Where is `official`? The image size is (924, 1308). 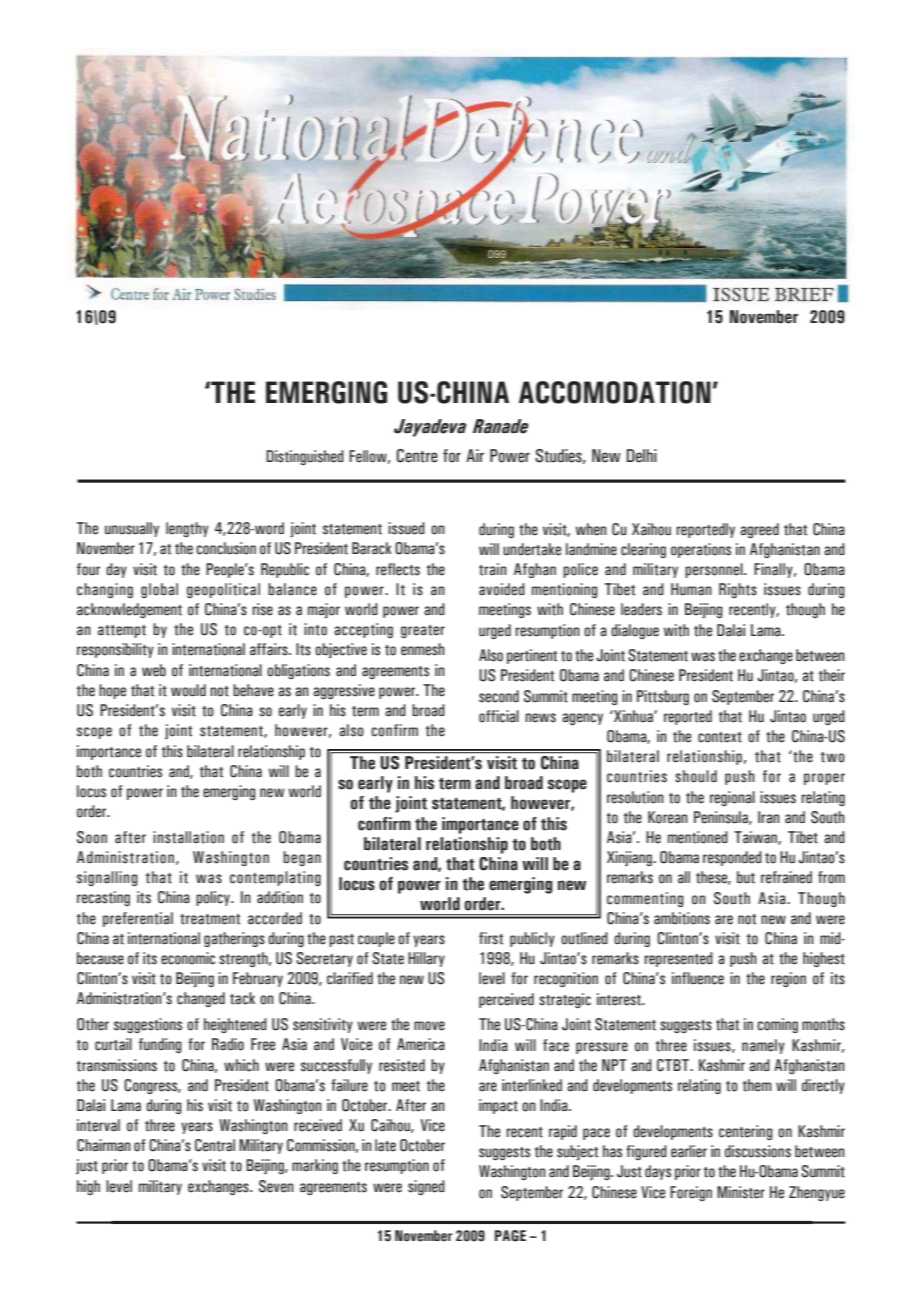 official is located at coordinates (499, 716).
